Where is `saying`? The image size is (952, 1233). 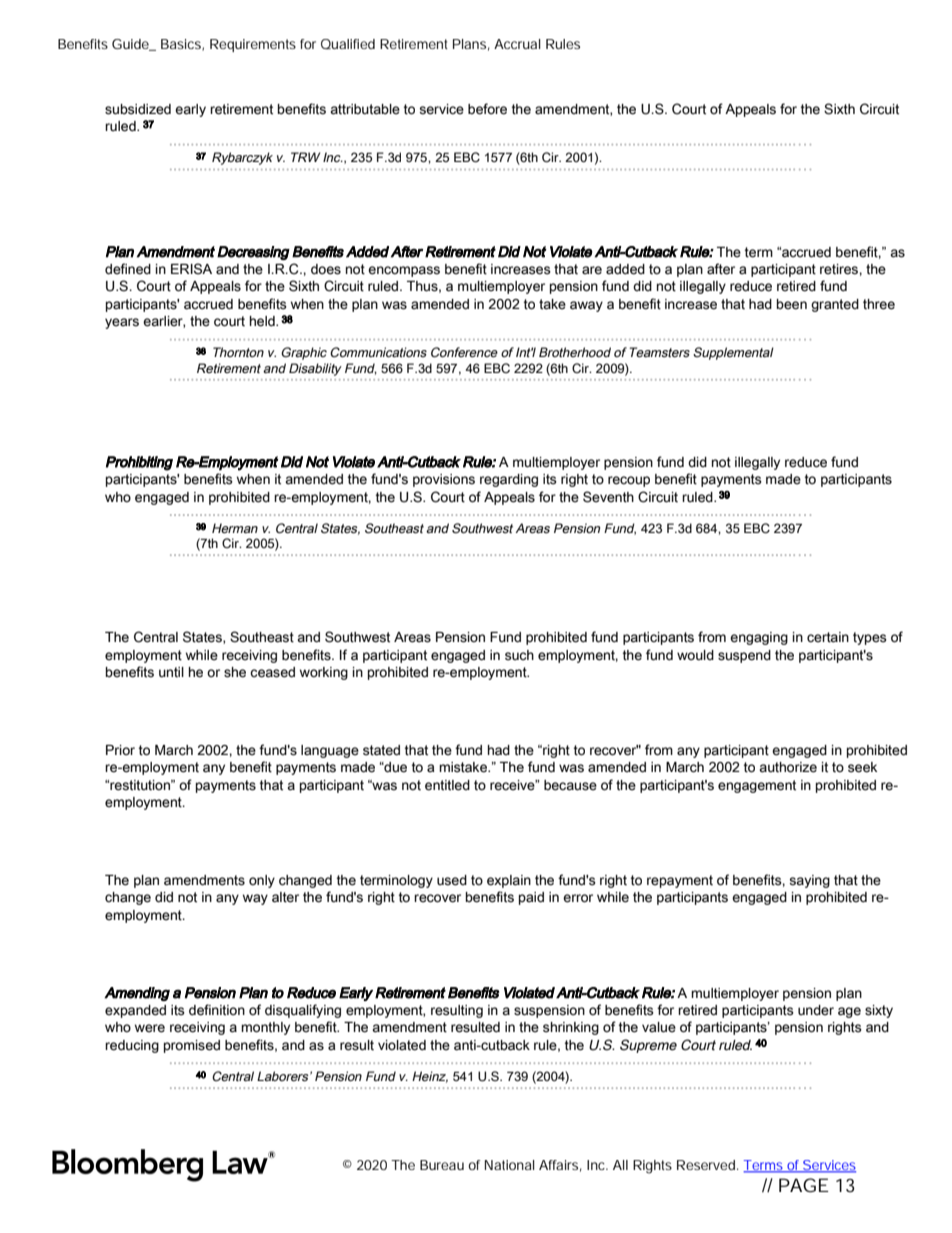 saying is located at coordinates (809, 881).
